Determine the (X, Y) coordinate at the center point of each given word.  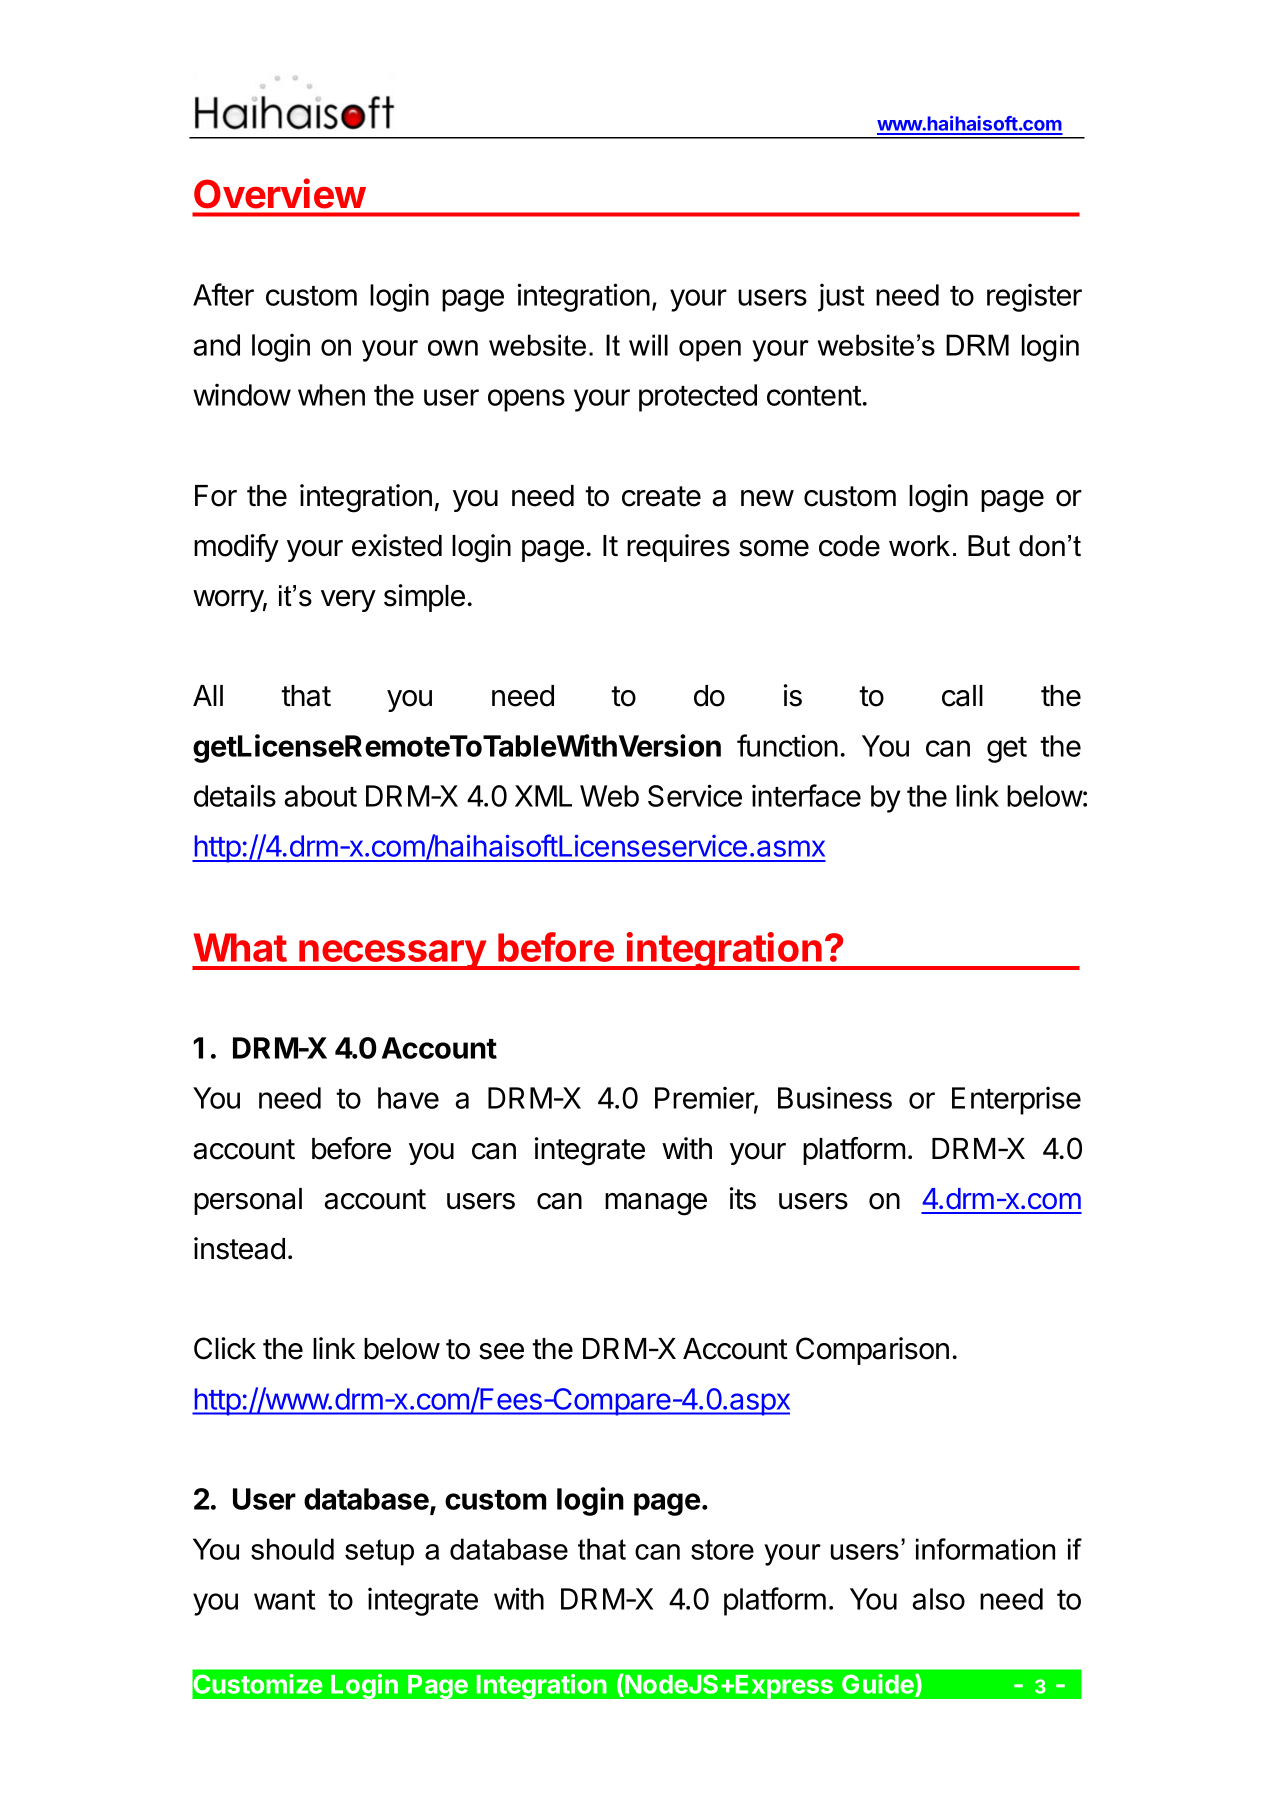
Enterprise (1016, 1100)
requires (678, 548)
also (939, 1599)
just (841, 297)
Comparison (872, 1351)
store (722, 1549)
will (648, 345)
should (292, 1549)
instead (239, 1248)
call (962, 696)
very (348, 601)
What (240, 947)
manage (656, 1204)
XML (543, 796)
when (331, 395)
